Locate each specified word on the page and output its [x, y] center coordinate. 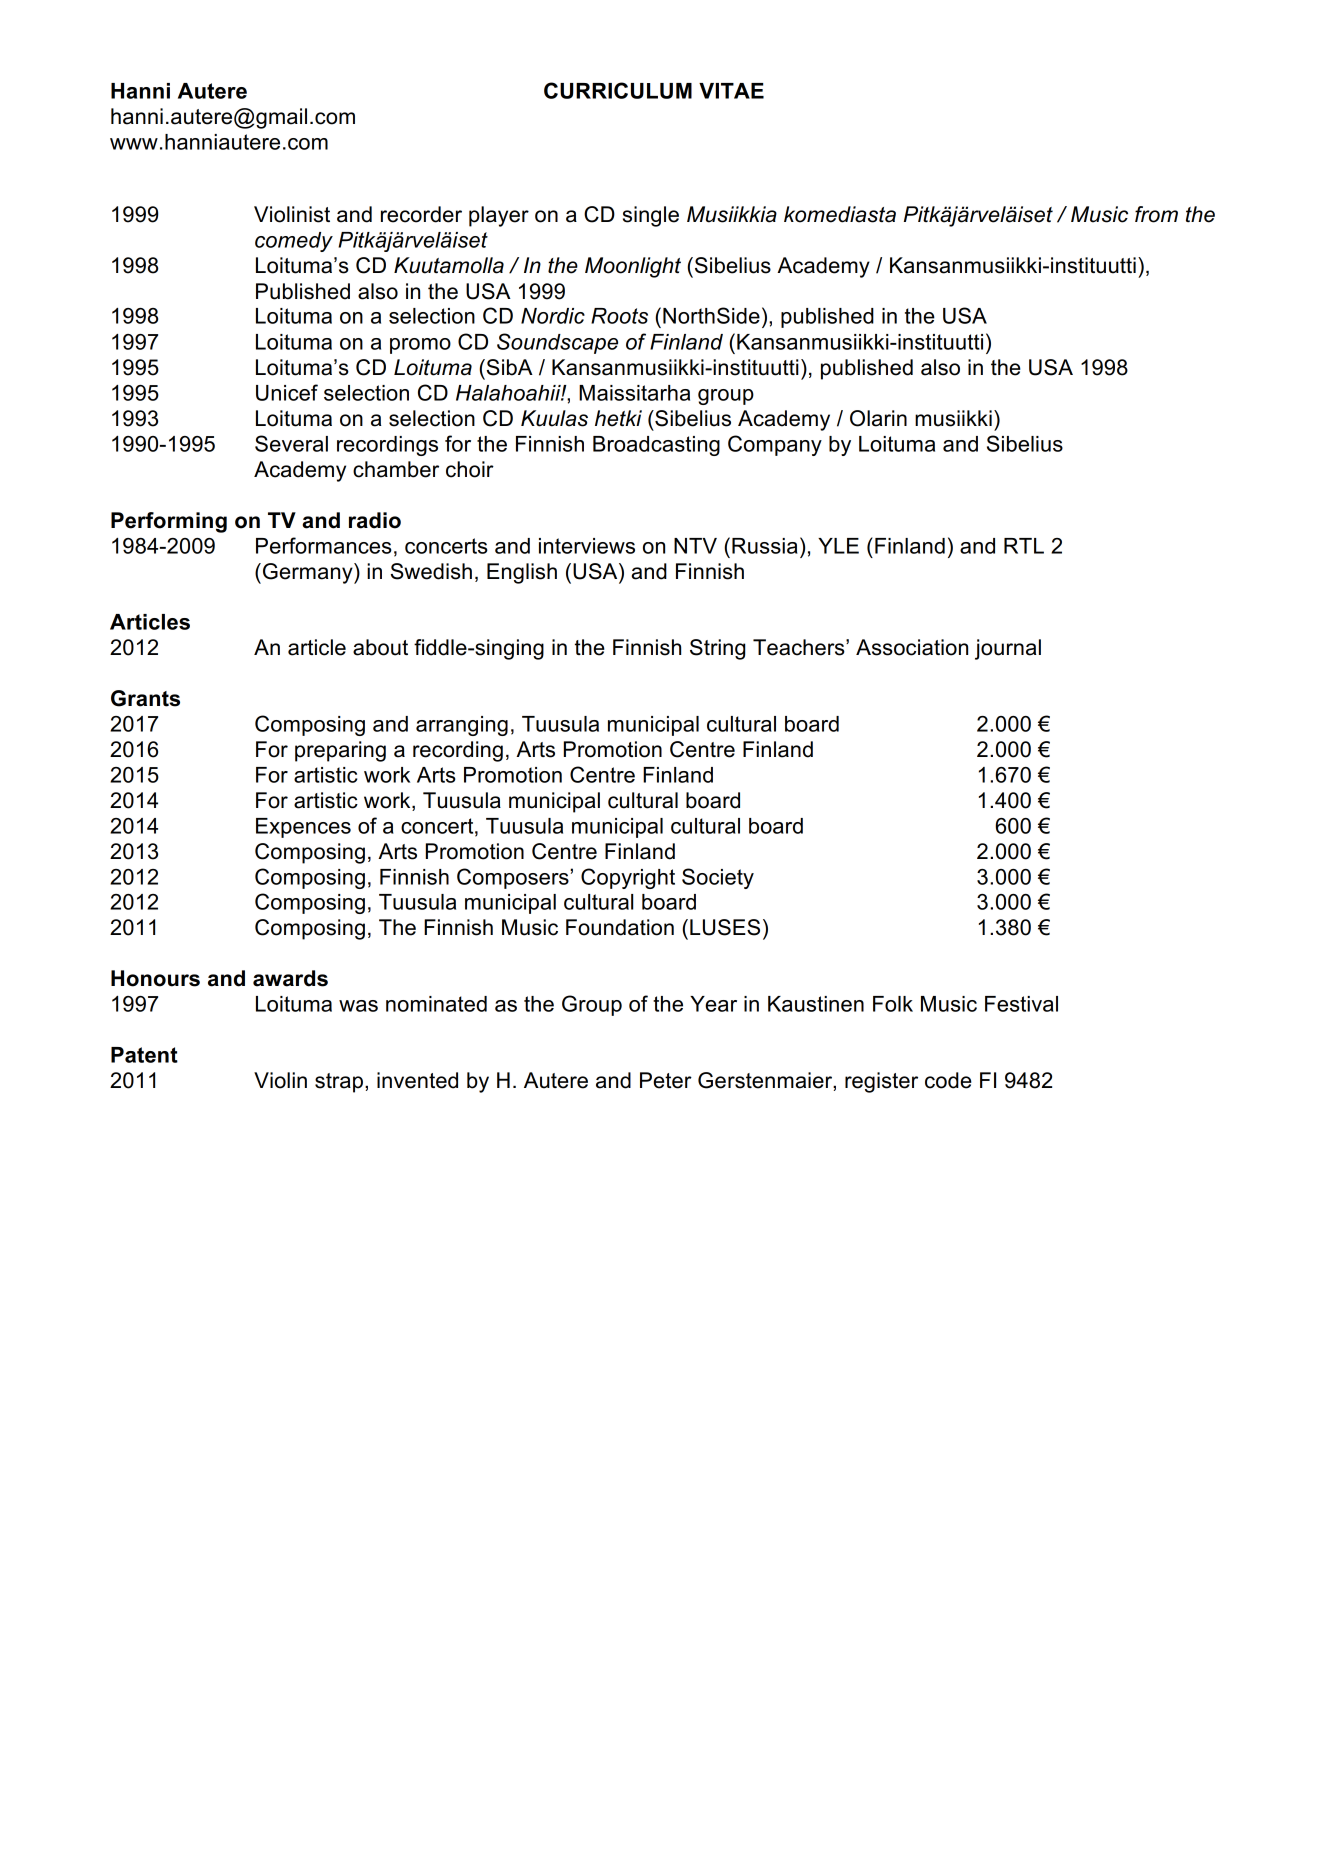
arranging [462, 726]
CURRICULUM [618, 90]
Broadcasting [656, 446]
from [1156, 214]
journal [1008, 649]
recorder [421, 214]
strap [339, 1083]
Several [291, 443]
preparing [340, 751]
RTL [1024, 546]
